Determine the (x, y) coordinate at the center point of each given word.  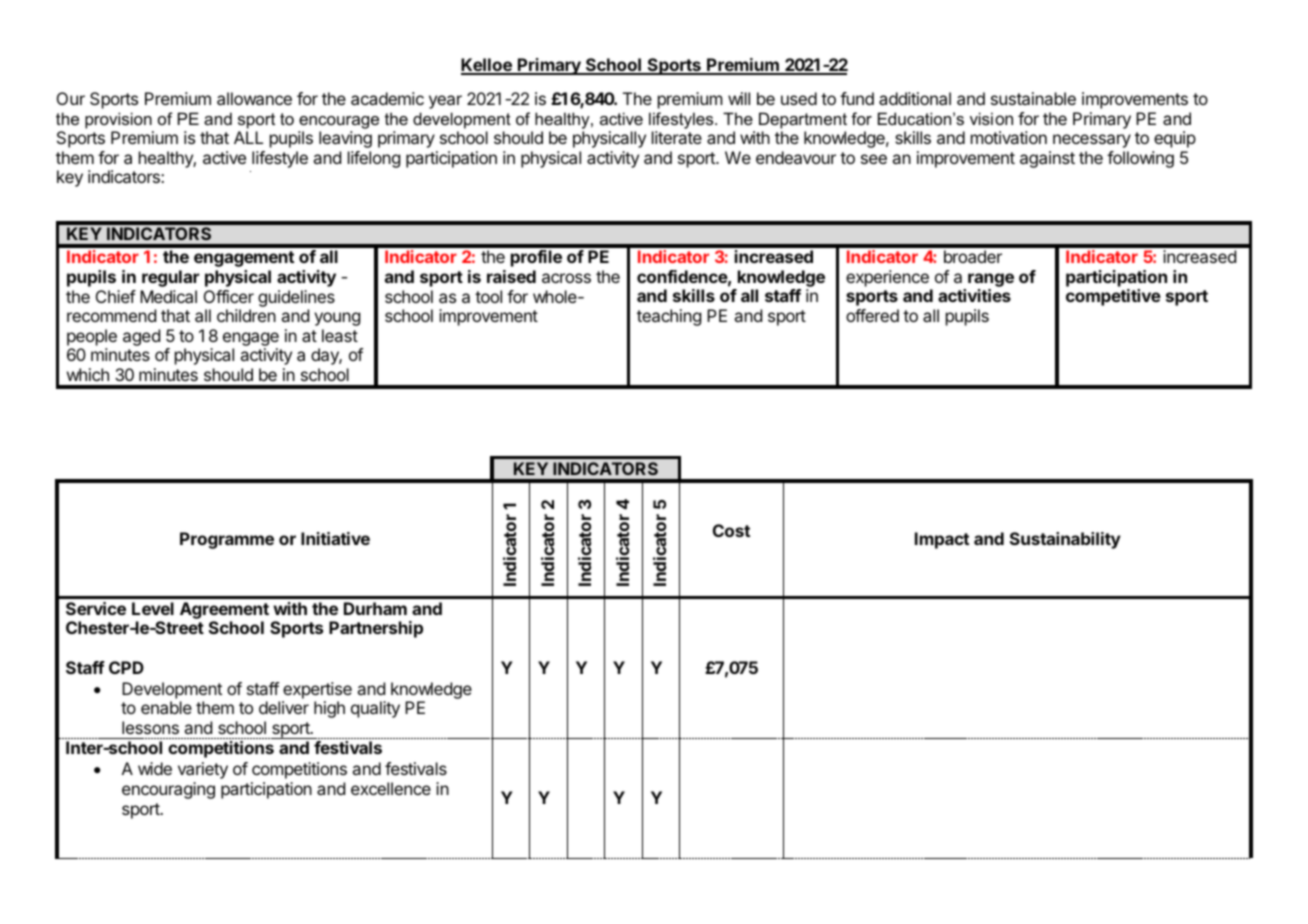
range (991, 280)
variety (203, 770)
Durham (375, 608)
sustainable (1033, 98)
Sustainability (1065, 540)
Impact (942, 540)
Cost (731, 530)
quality (375, 709)
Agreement (224, 612)
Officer (229, 296)
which (88, 374)
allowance (254, 98)
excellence (391, 788)
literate (677, 137)
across (566, 278)
